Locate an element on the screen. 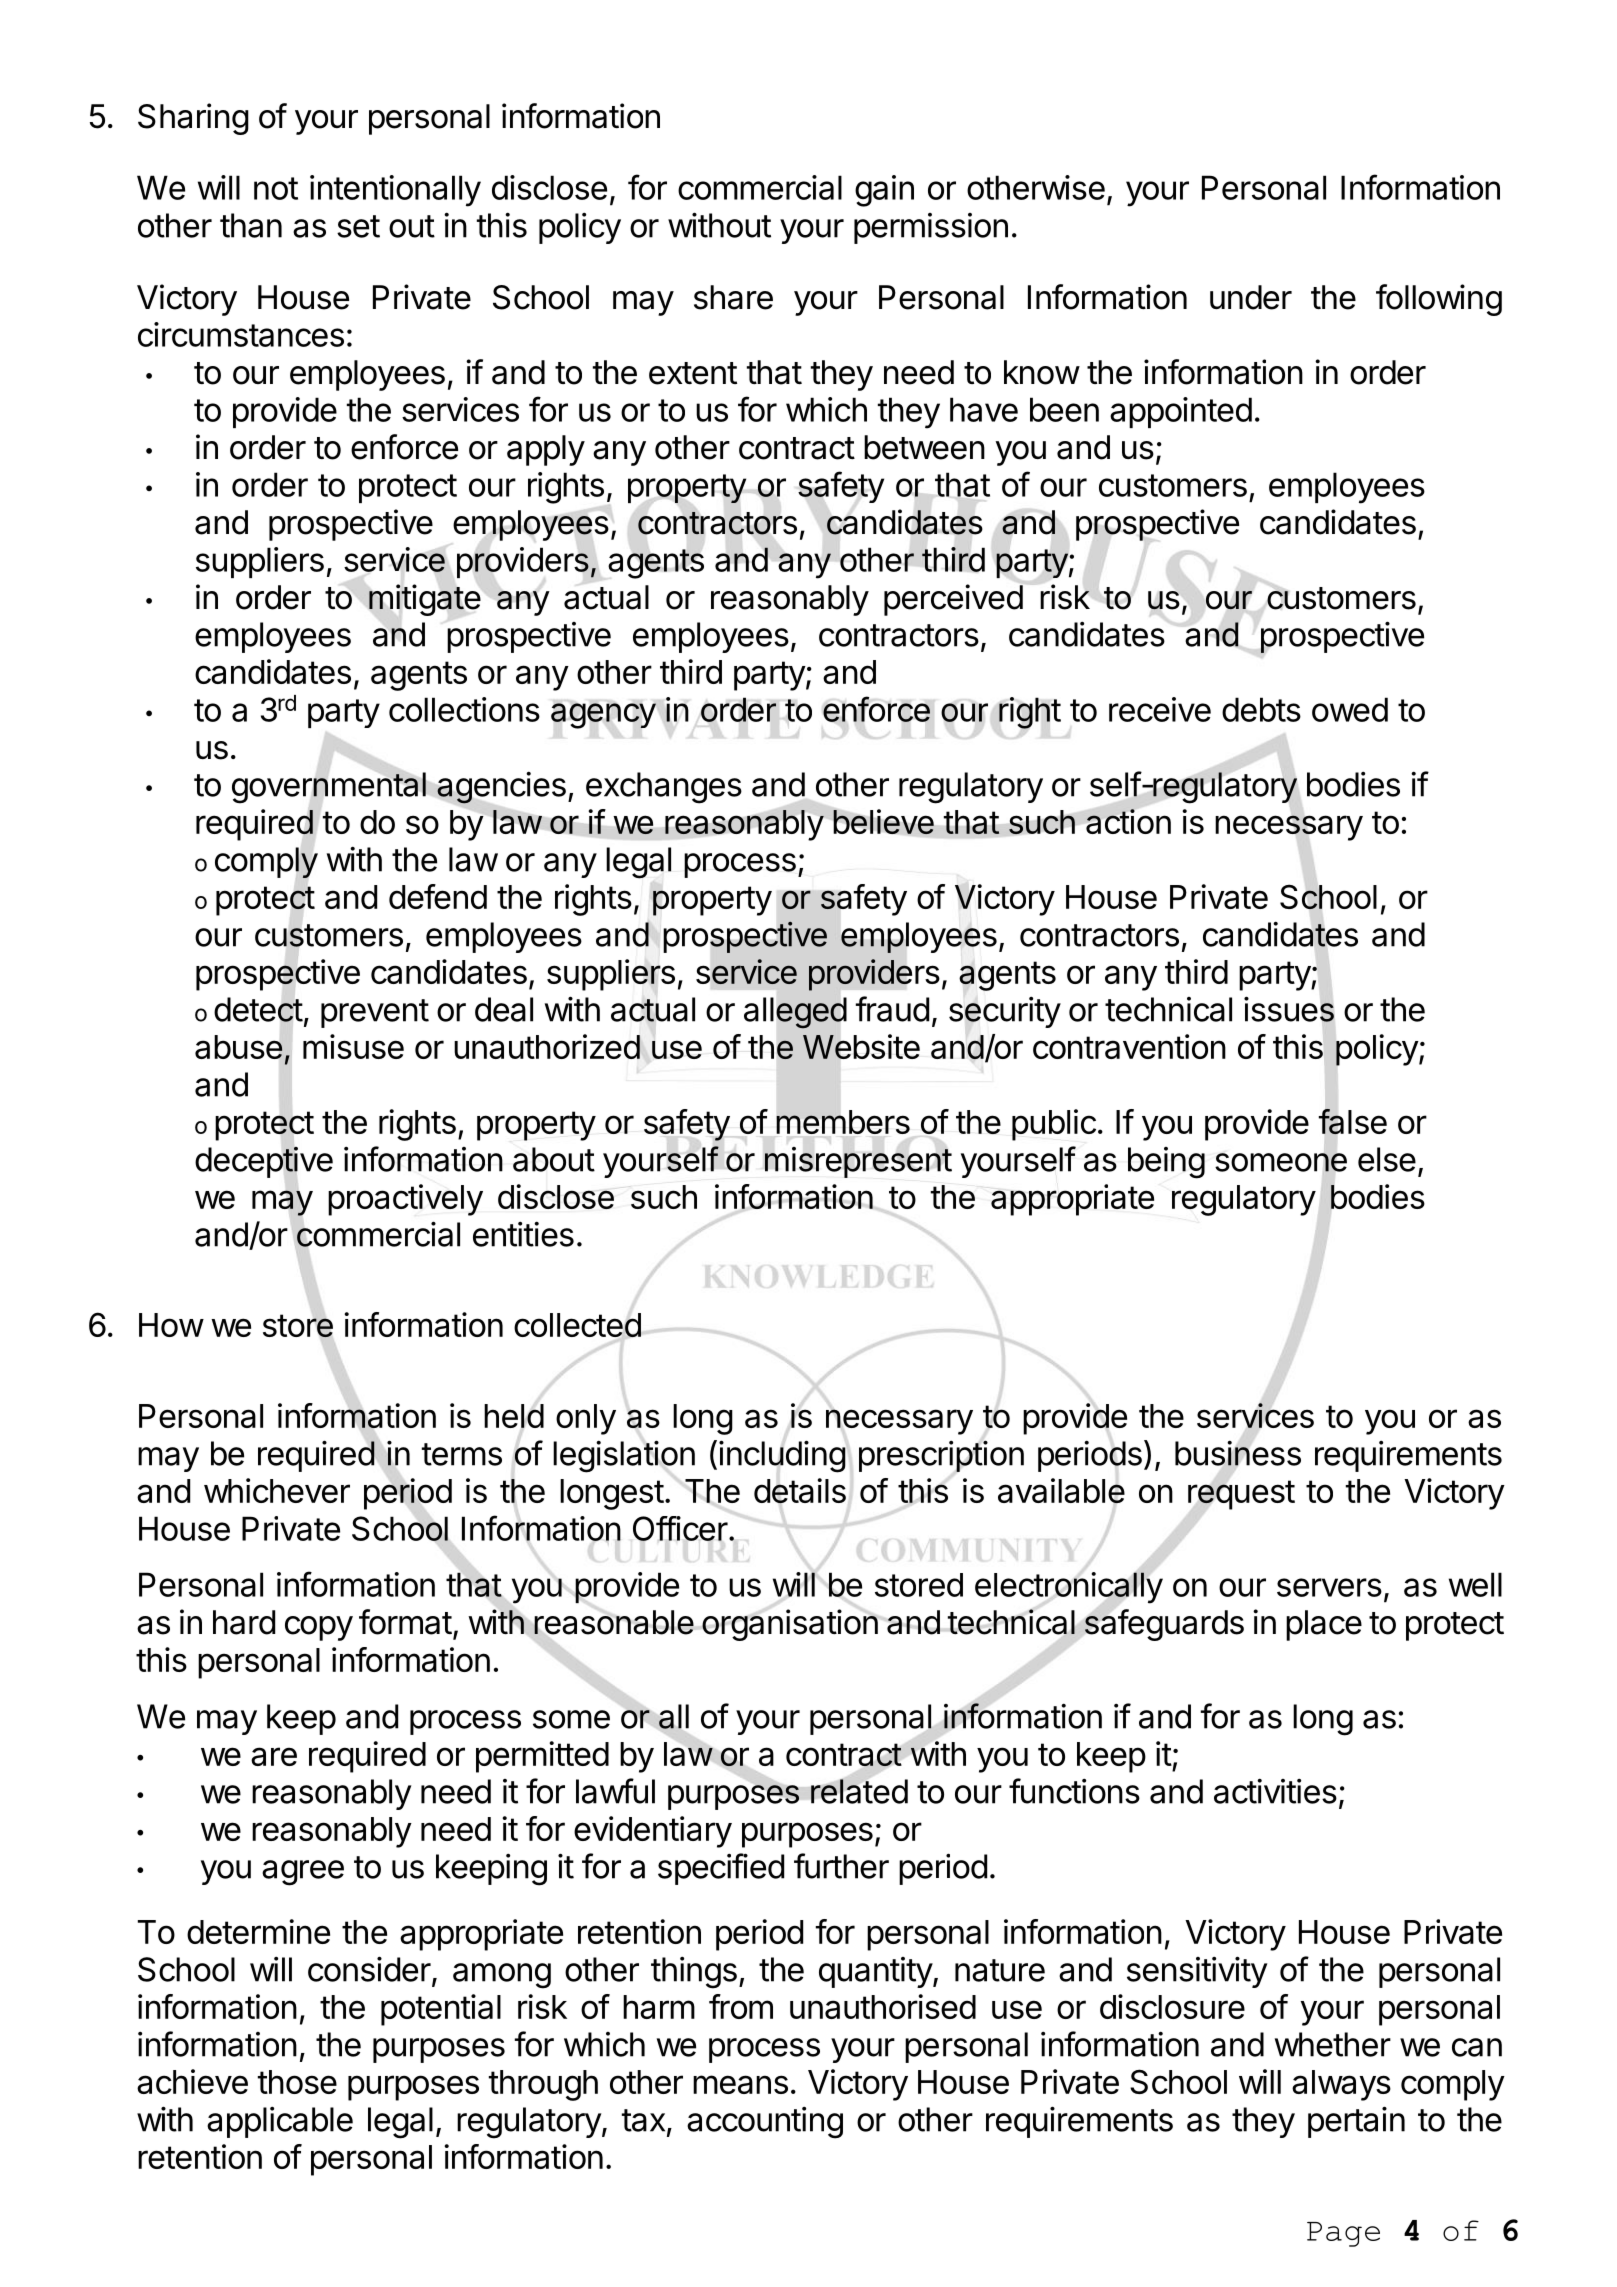  believe is located at coordinates (883, 822).
